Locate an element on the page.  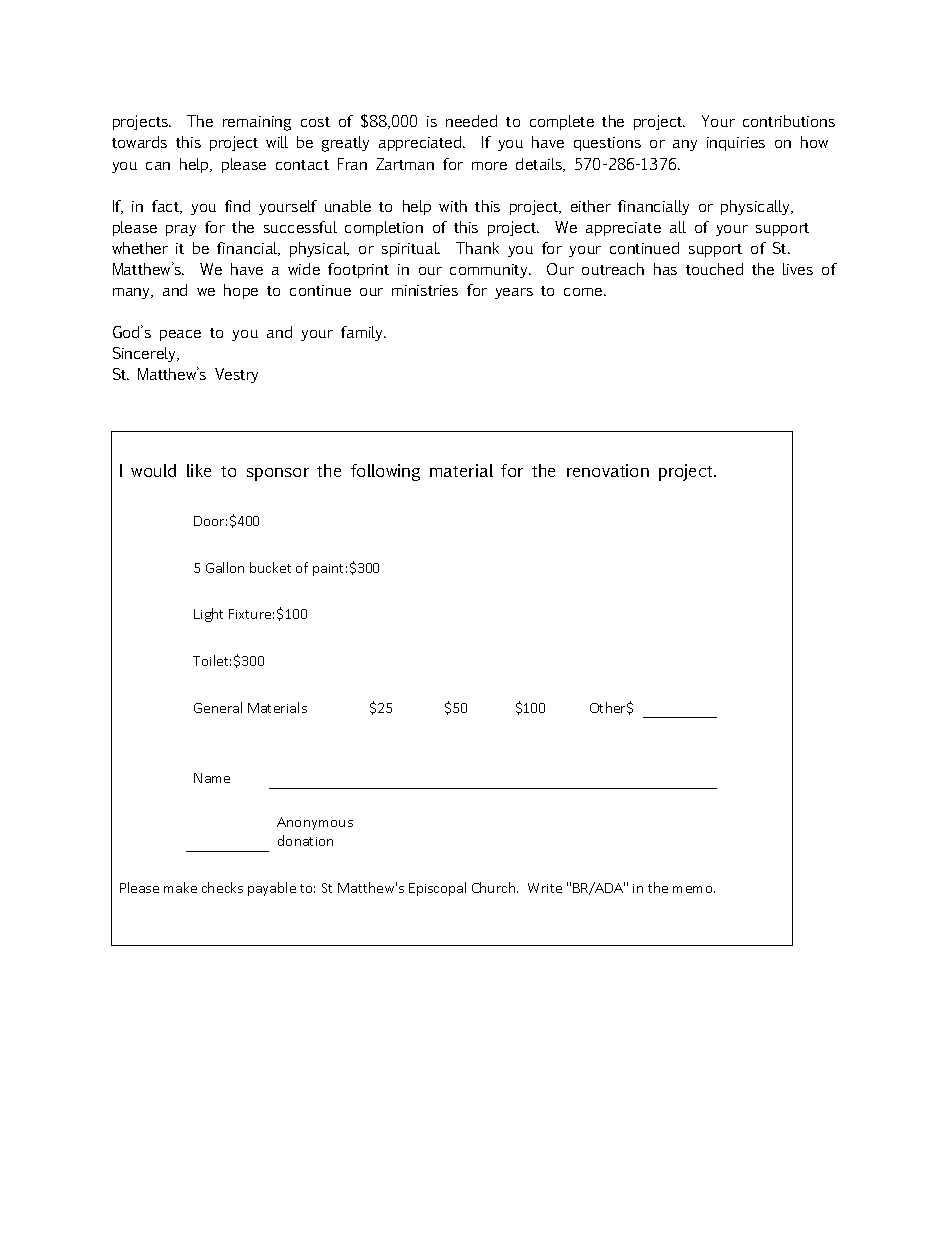
Anonymous is located at coordinates (315, 823).
